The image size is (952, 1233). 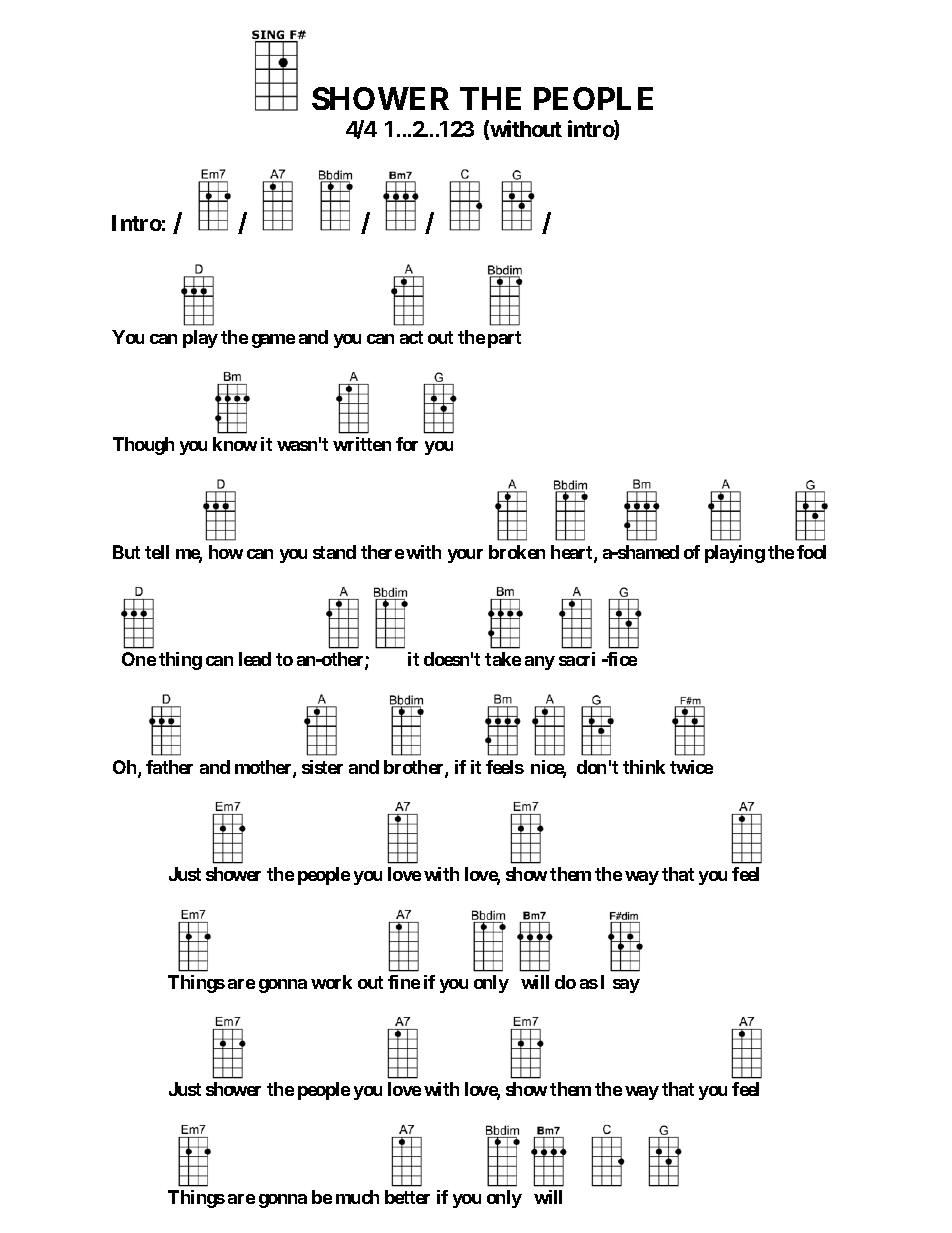 I want to click on fine, so click(x=404, y=982).
